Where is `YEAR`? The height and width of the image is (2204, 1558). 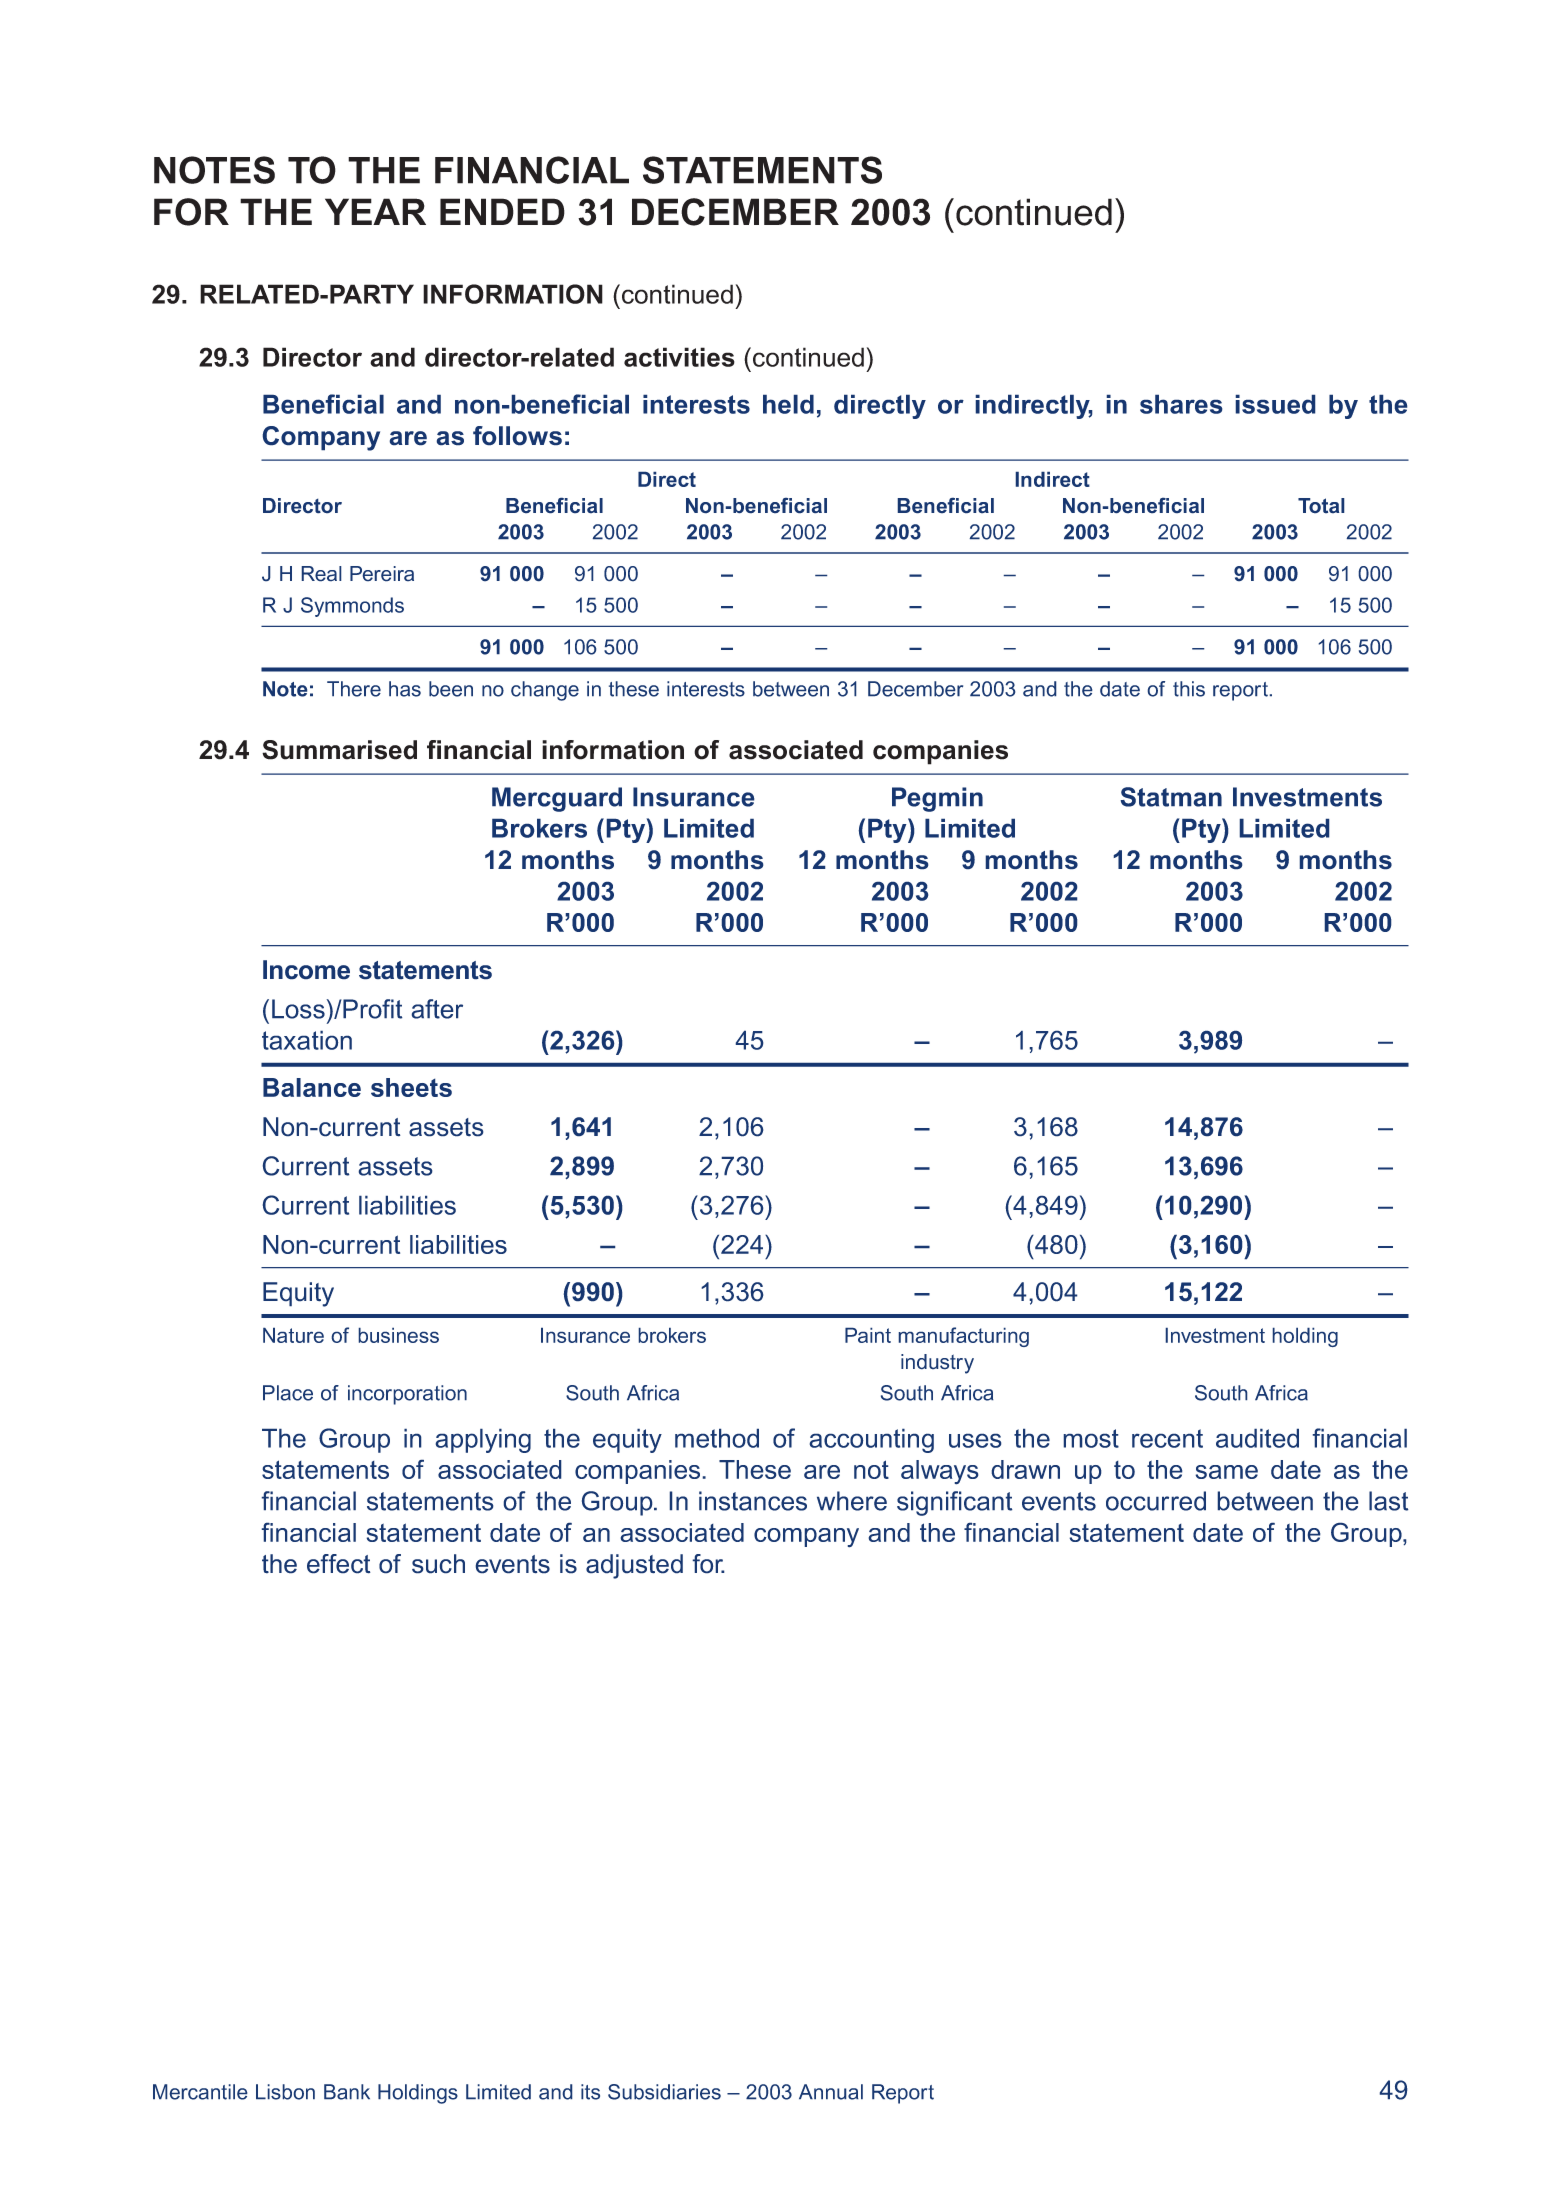 YEAR is located at coordinates (375, 211).
